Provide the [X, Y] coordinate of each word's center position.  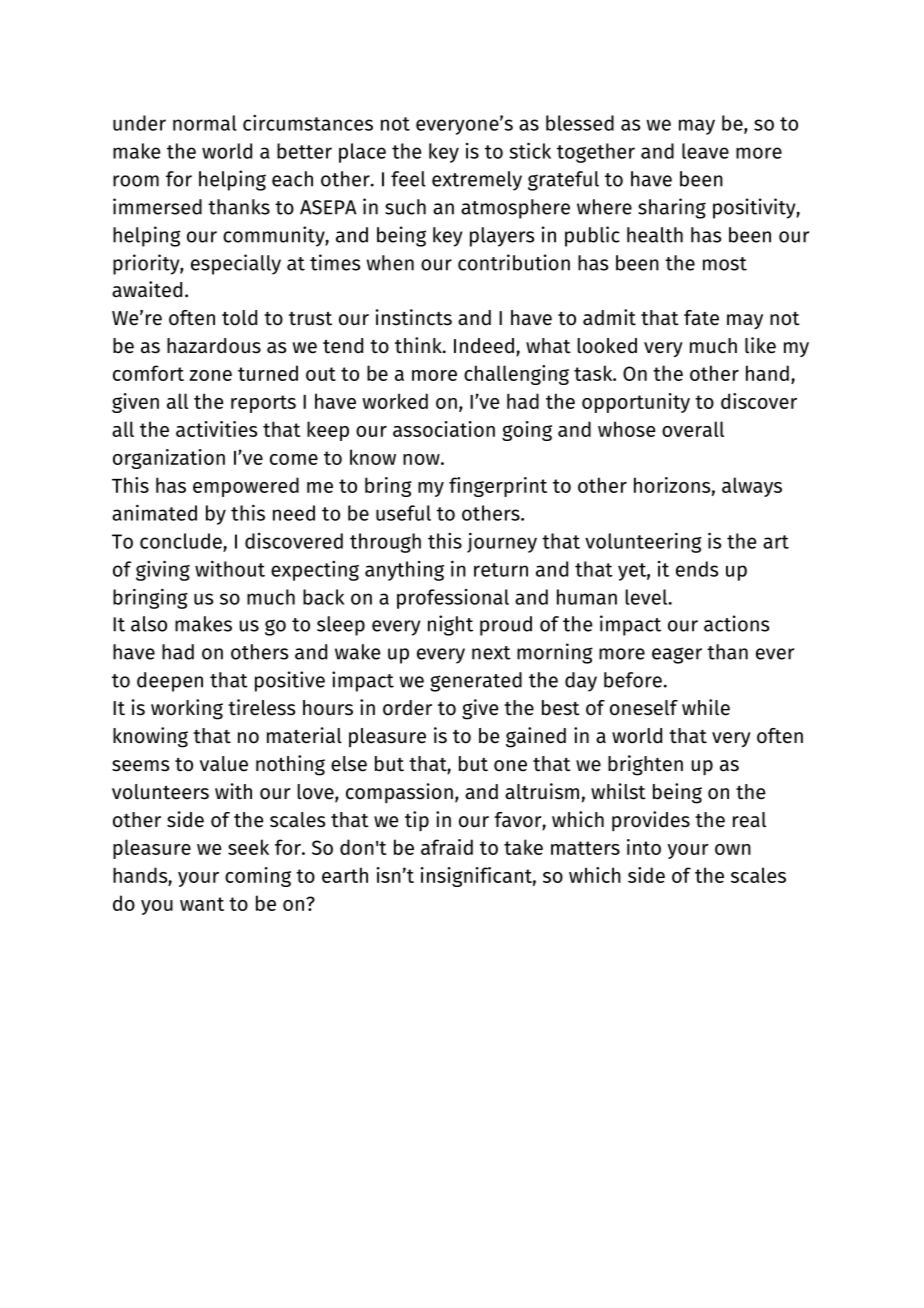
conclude [181, 541]
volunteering [643, 542]
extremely [477, 181]
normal [205, 123]
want [202, 904]
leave [705, 151]
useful [403, 513]
